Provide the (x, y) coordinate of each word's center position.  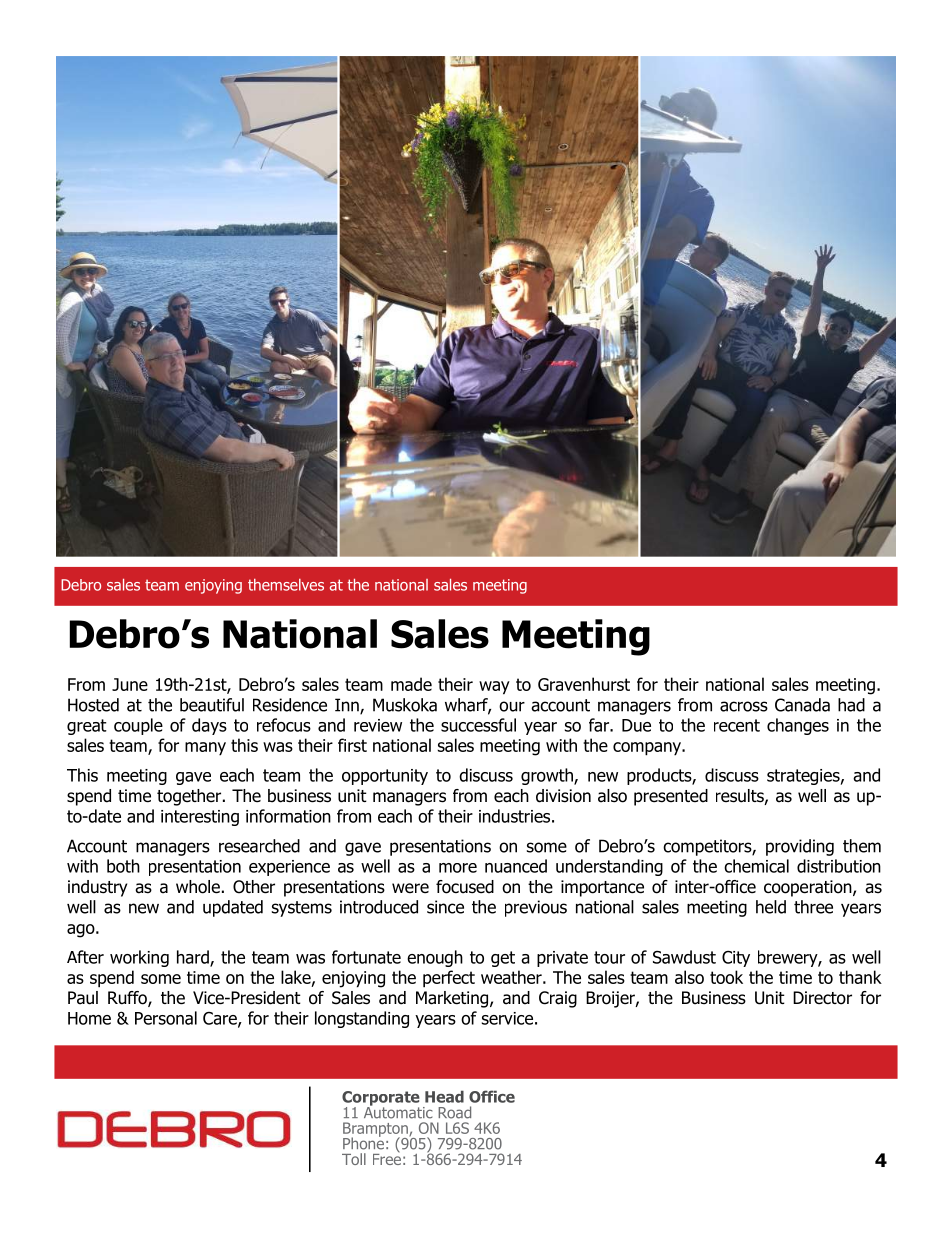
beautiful (212, 705)
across (744, 706)
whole (198, 887)
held (771, 907)
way (494, 688)
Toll (354, 1159)
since (445, 907)
